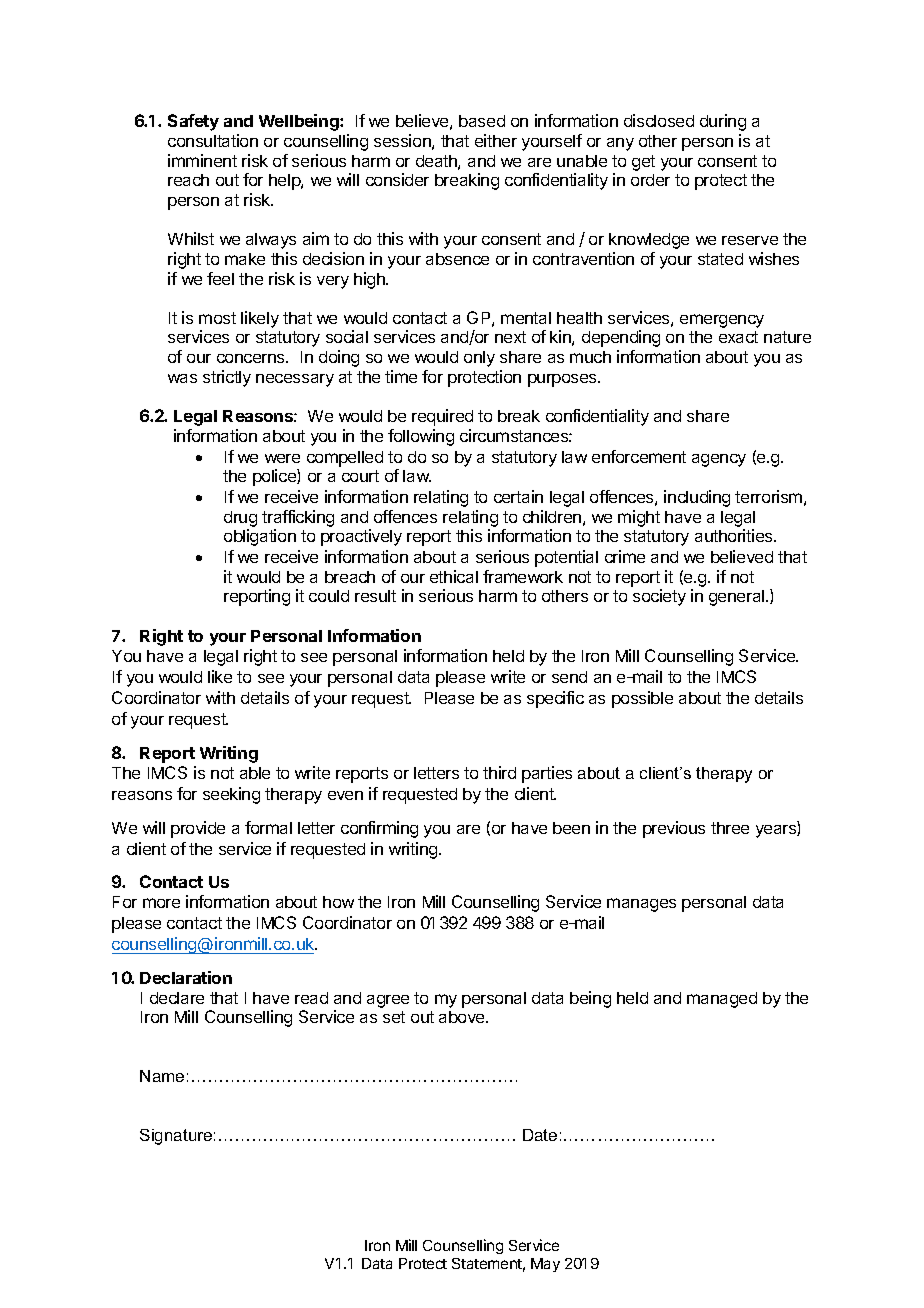 The image size is (924, 1308). What do you see at coordinates (545, 1265) in the screenshot?
I see `May` at bounding box center [545, 1265].
